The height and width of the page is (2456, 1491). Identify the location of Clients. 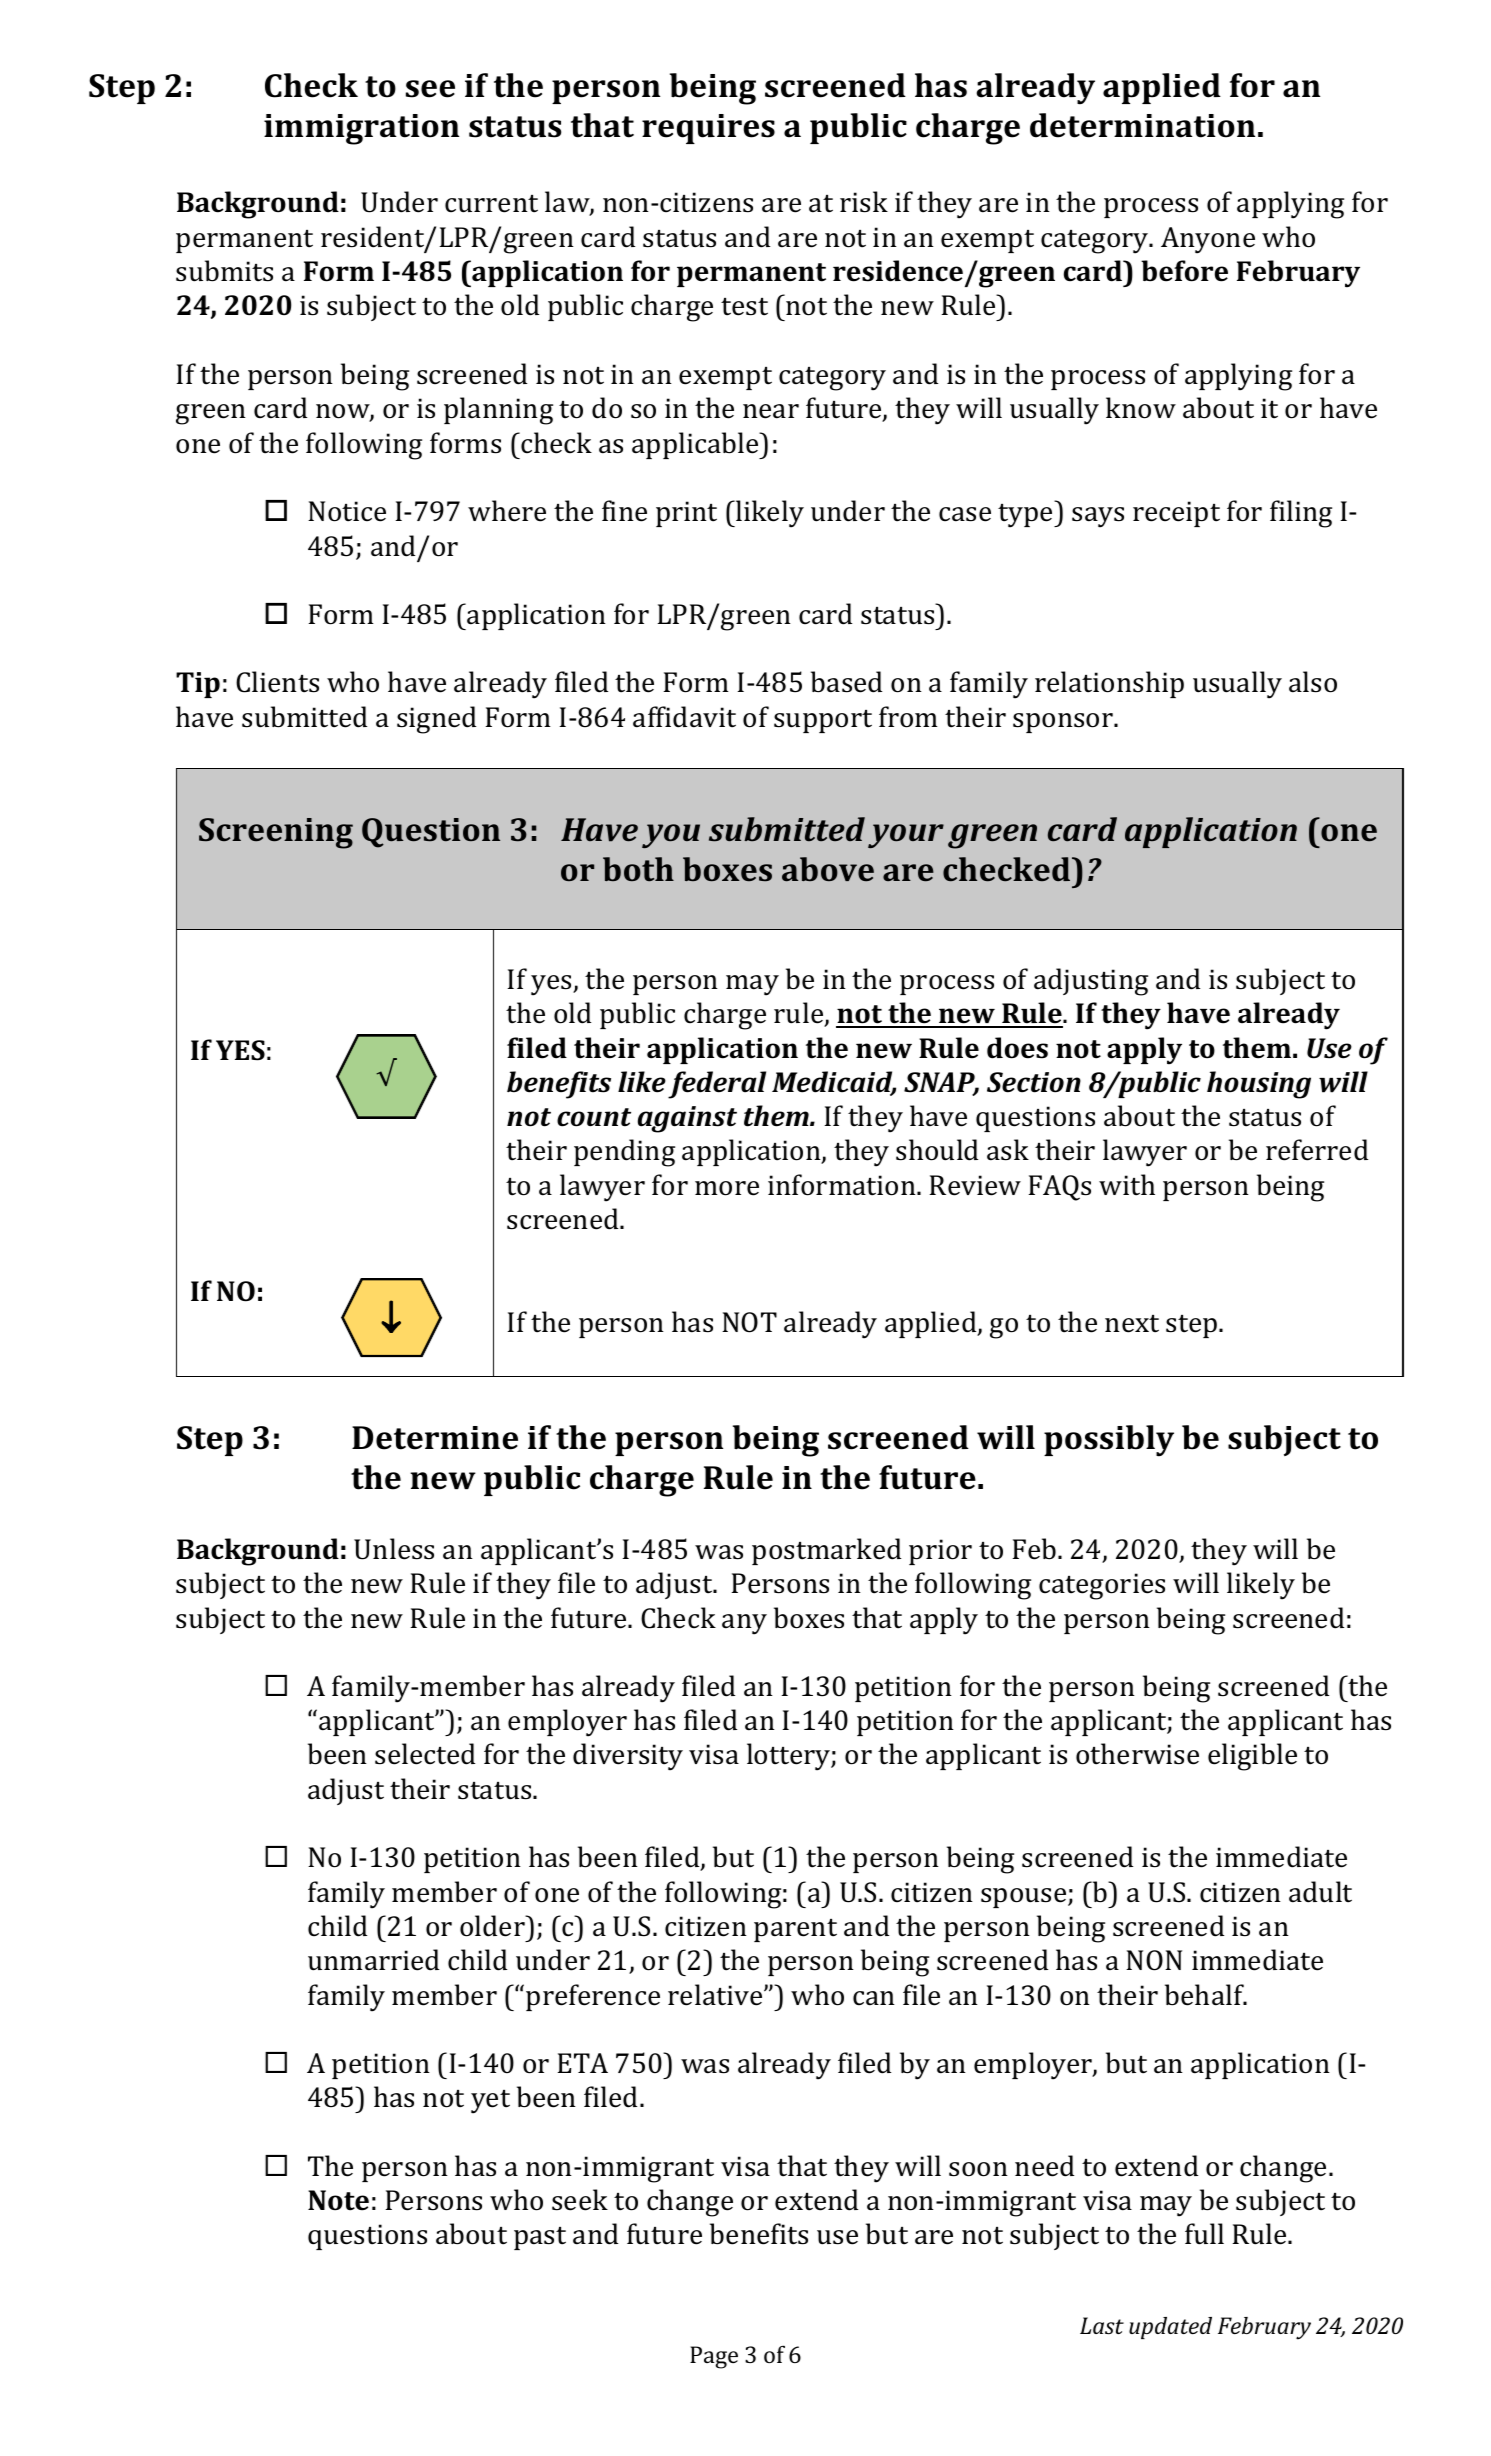
(277, 682).
